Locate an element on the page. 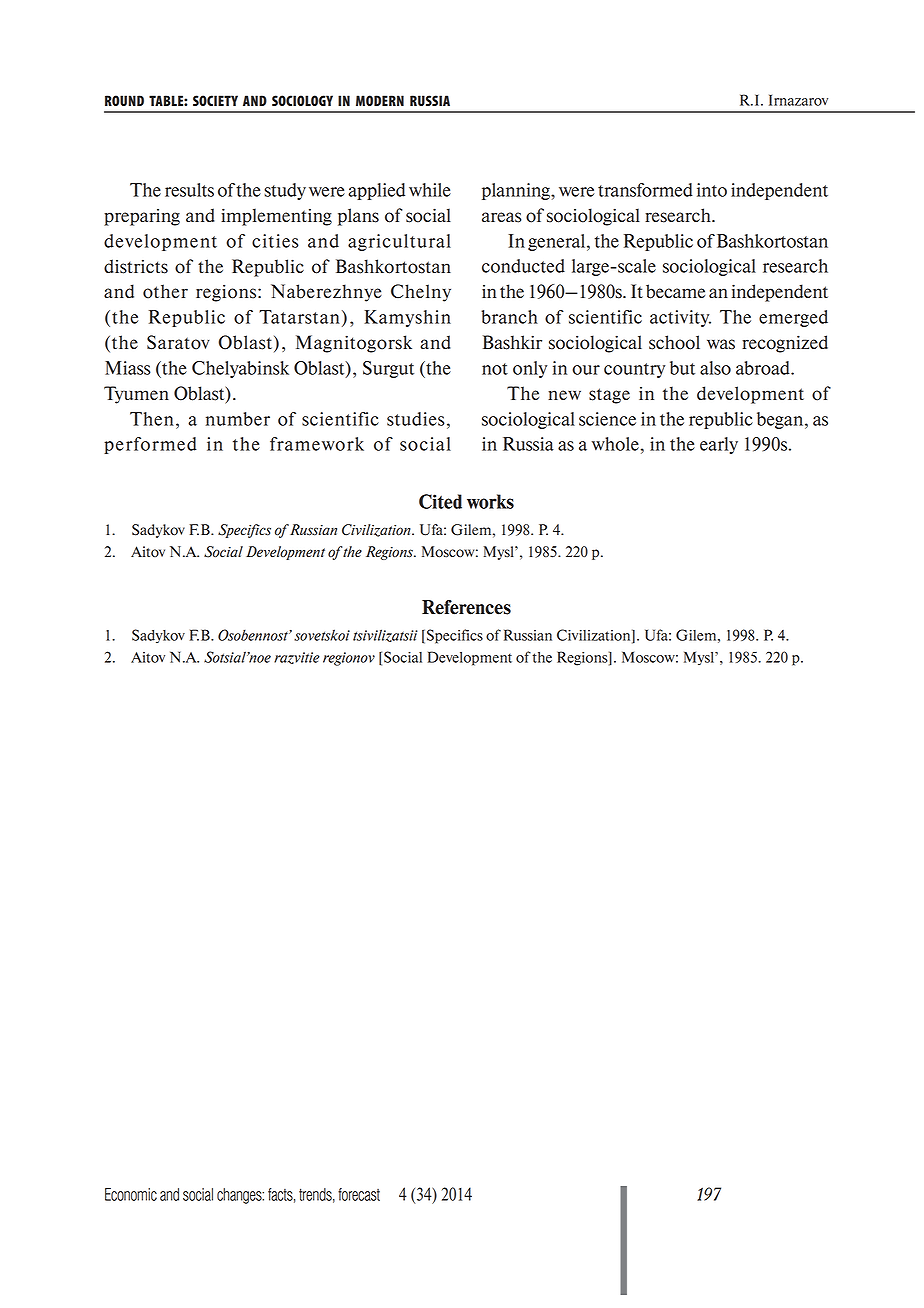  Cited is located at coordinates (440, 501).
